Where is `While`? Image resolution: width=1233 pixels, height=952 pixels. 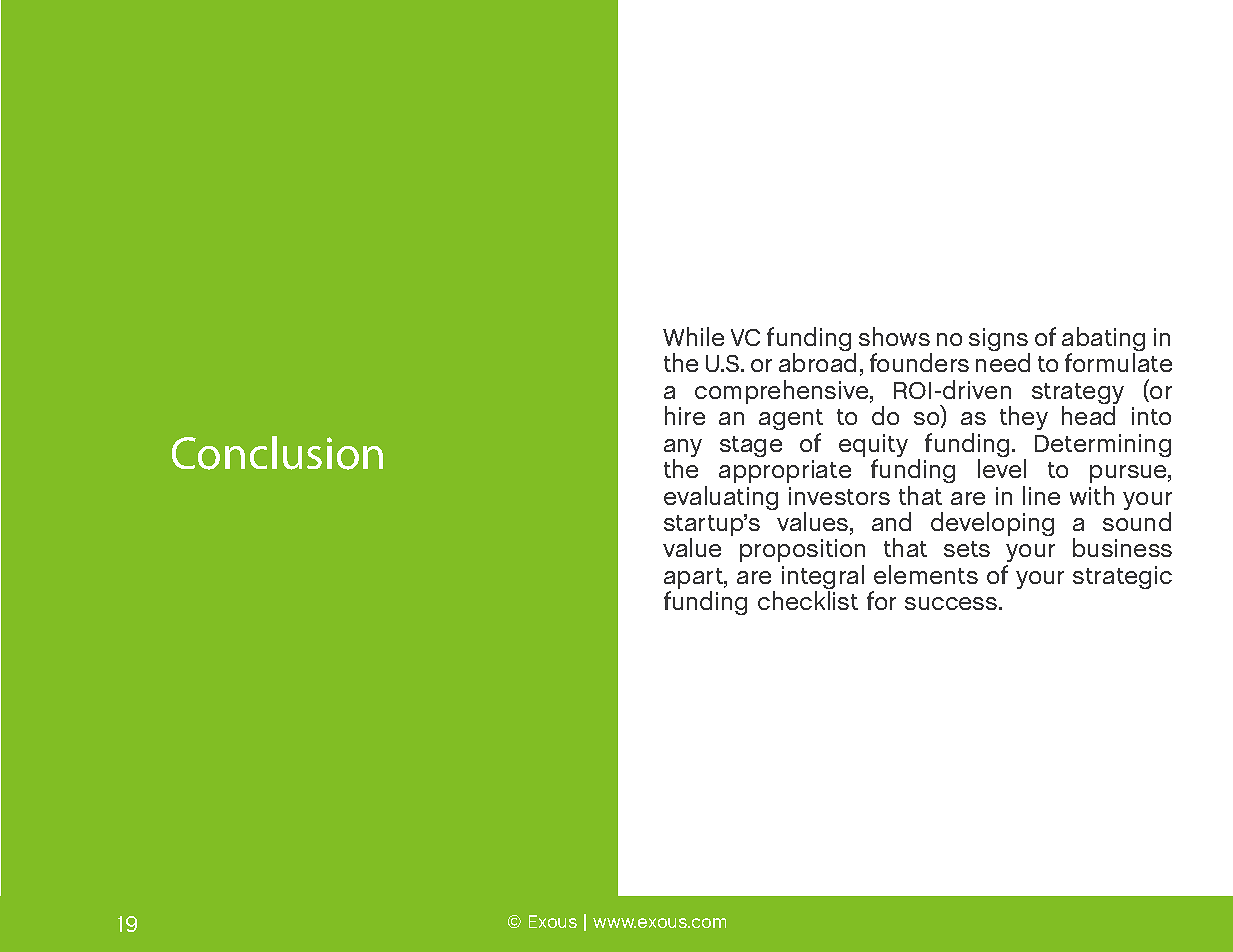
While is located at coordinates (693, 336).
